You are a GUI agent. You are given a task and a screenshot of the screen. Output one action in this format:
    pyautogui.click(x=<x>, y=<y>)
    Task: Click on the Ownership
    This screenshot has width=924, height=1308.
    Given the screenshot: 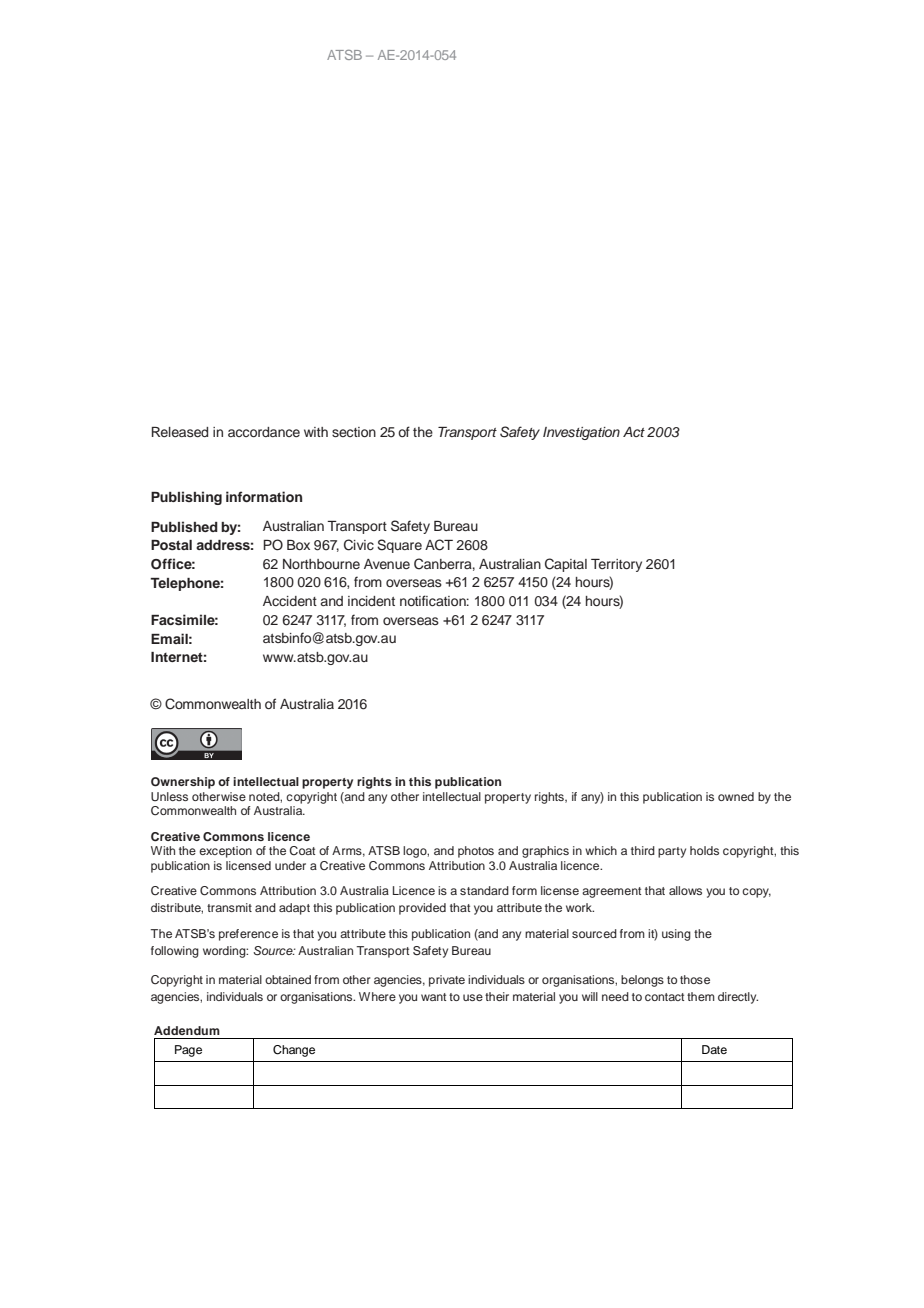 What is the action you would take?
    pyautogui.click(x=183, y=783)
